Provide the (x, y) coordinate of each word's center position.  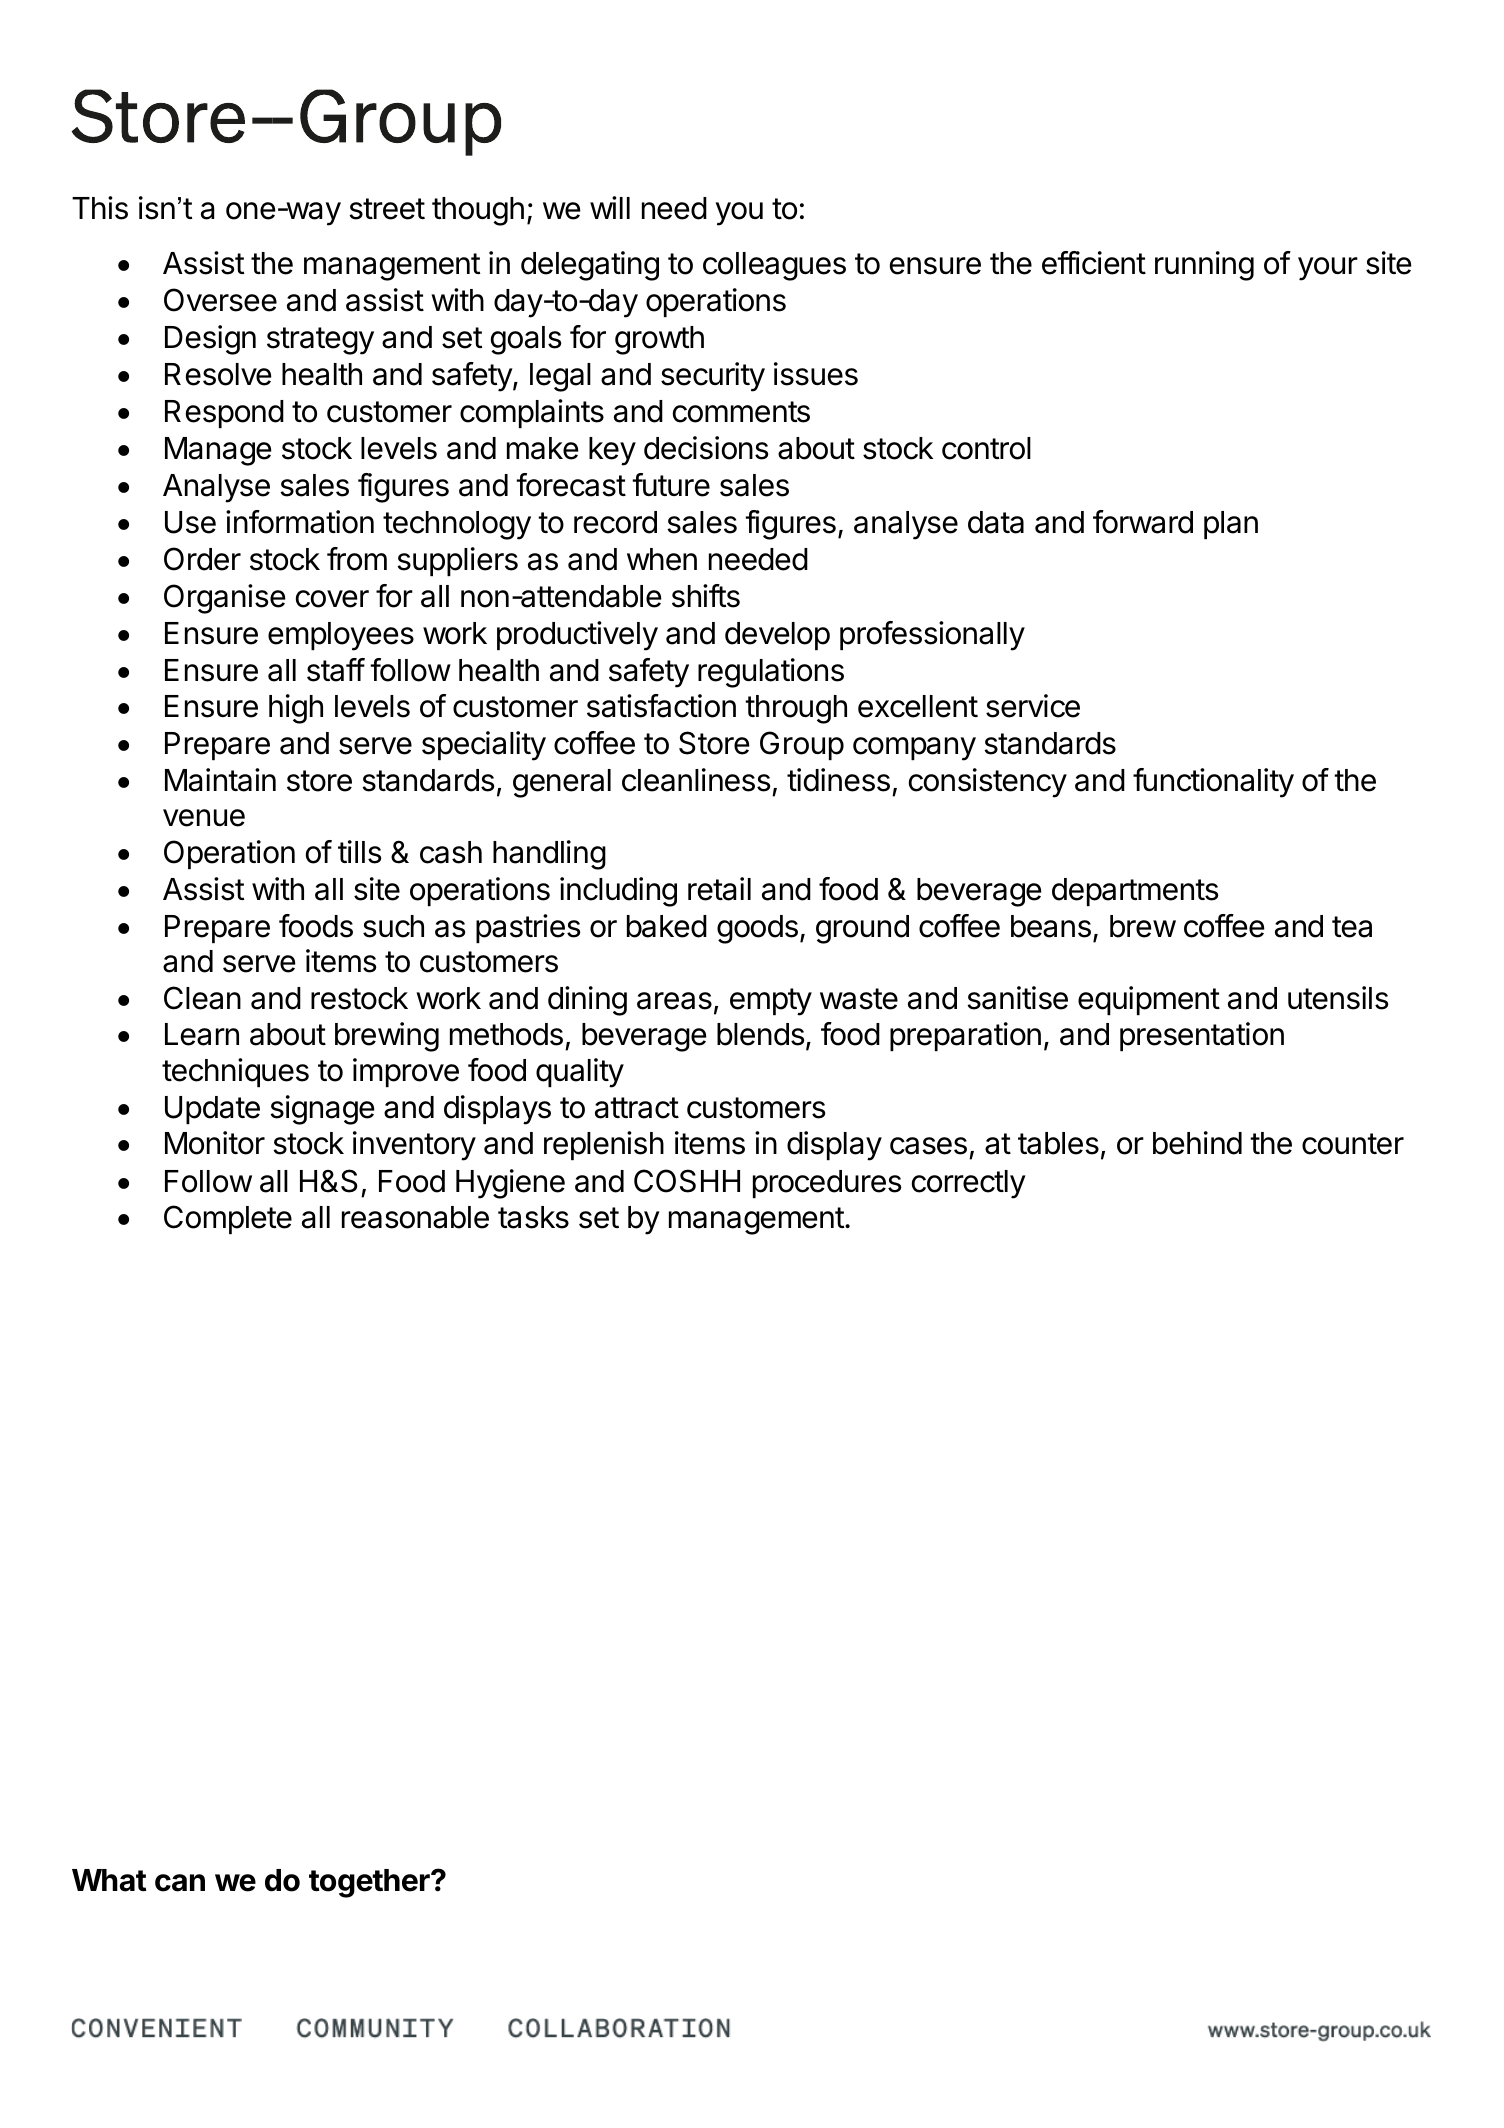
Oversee (220, 300)
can (180, 1883)
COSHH (687, 1181)
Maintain (220, 780)
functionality (1213, 783)
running (1204, 266)
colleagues (774, 266)
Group (802, 745)
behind (1197, 1143)
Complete (228, 1219)
